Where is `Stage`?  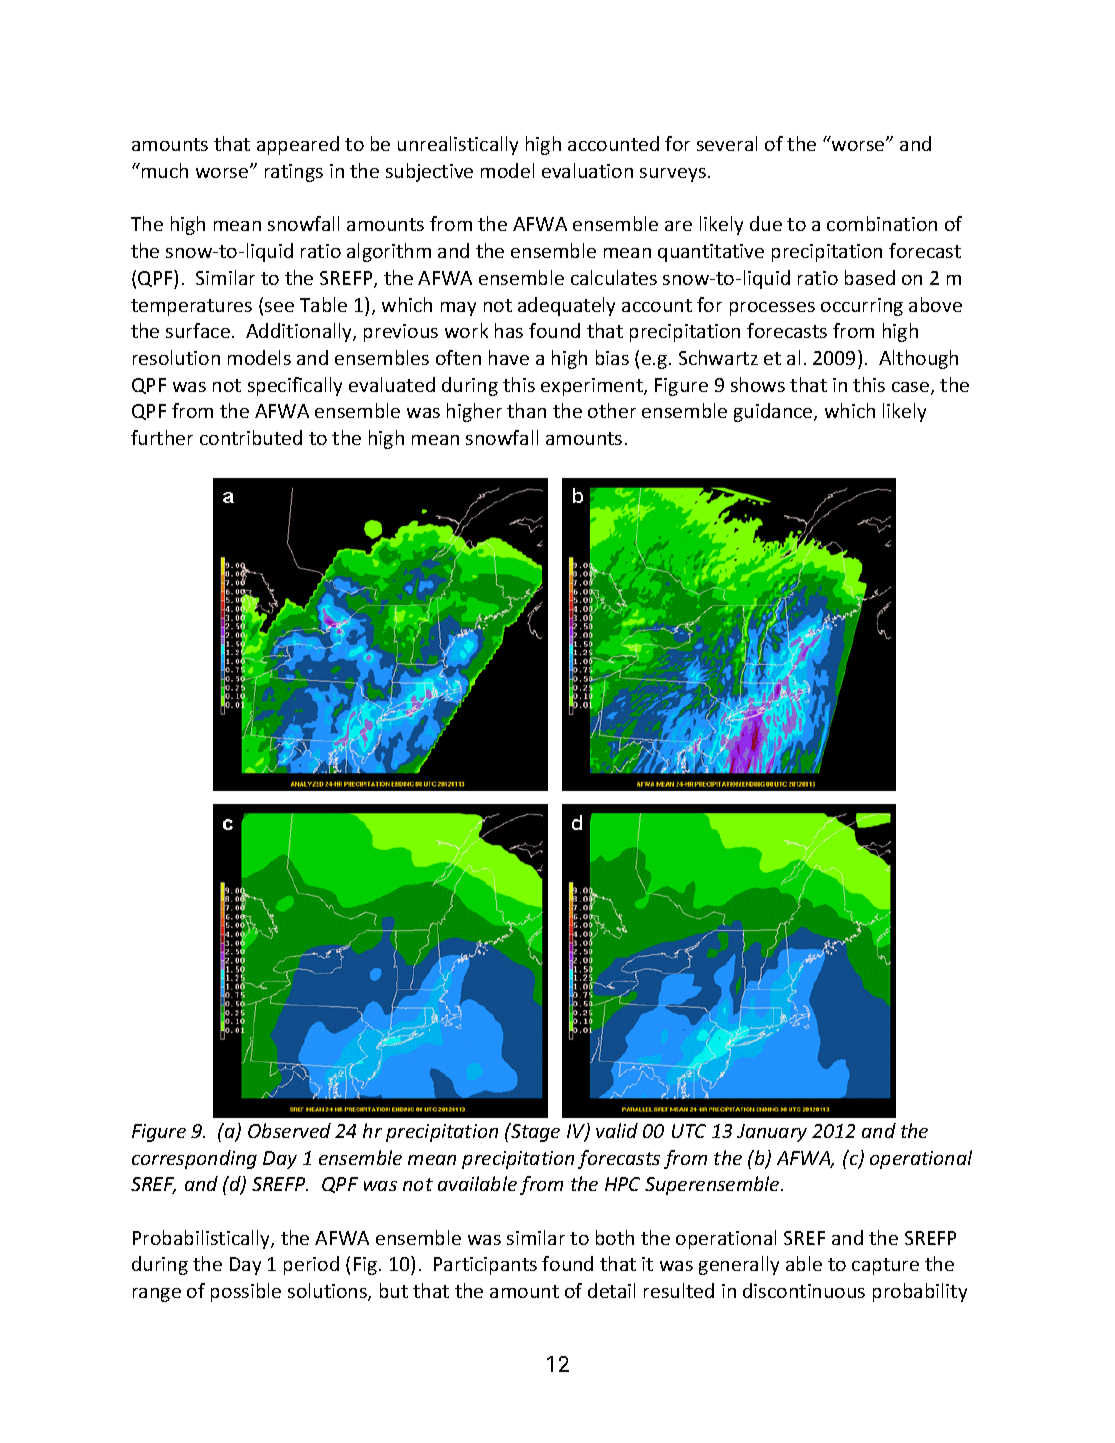 Stage is located at coordinates (534, 1132).
